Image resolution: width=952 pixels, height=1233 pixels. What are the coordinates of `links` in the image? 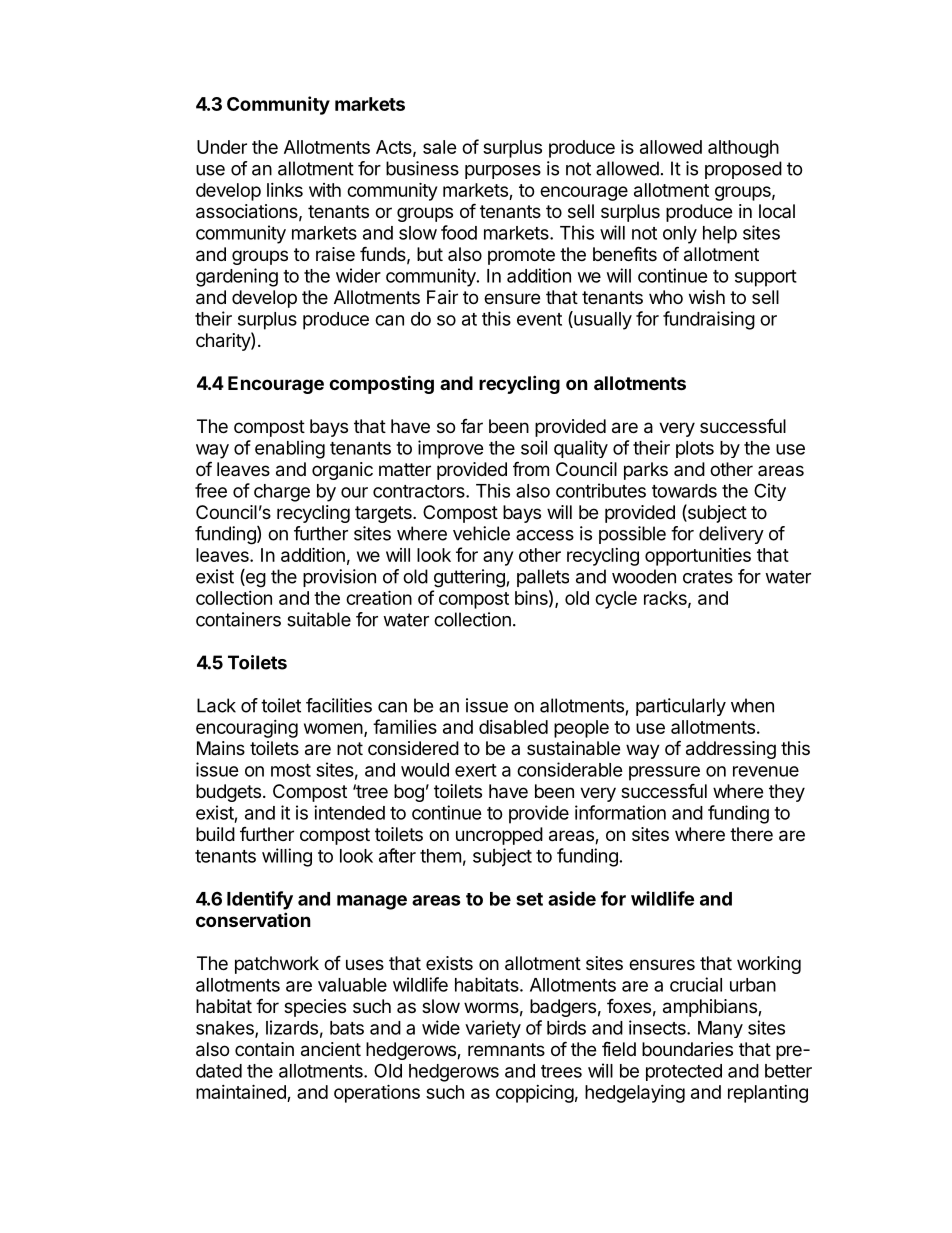 It's located at (285, 190).
